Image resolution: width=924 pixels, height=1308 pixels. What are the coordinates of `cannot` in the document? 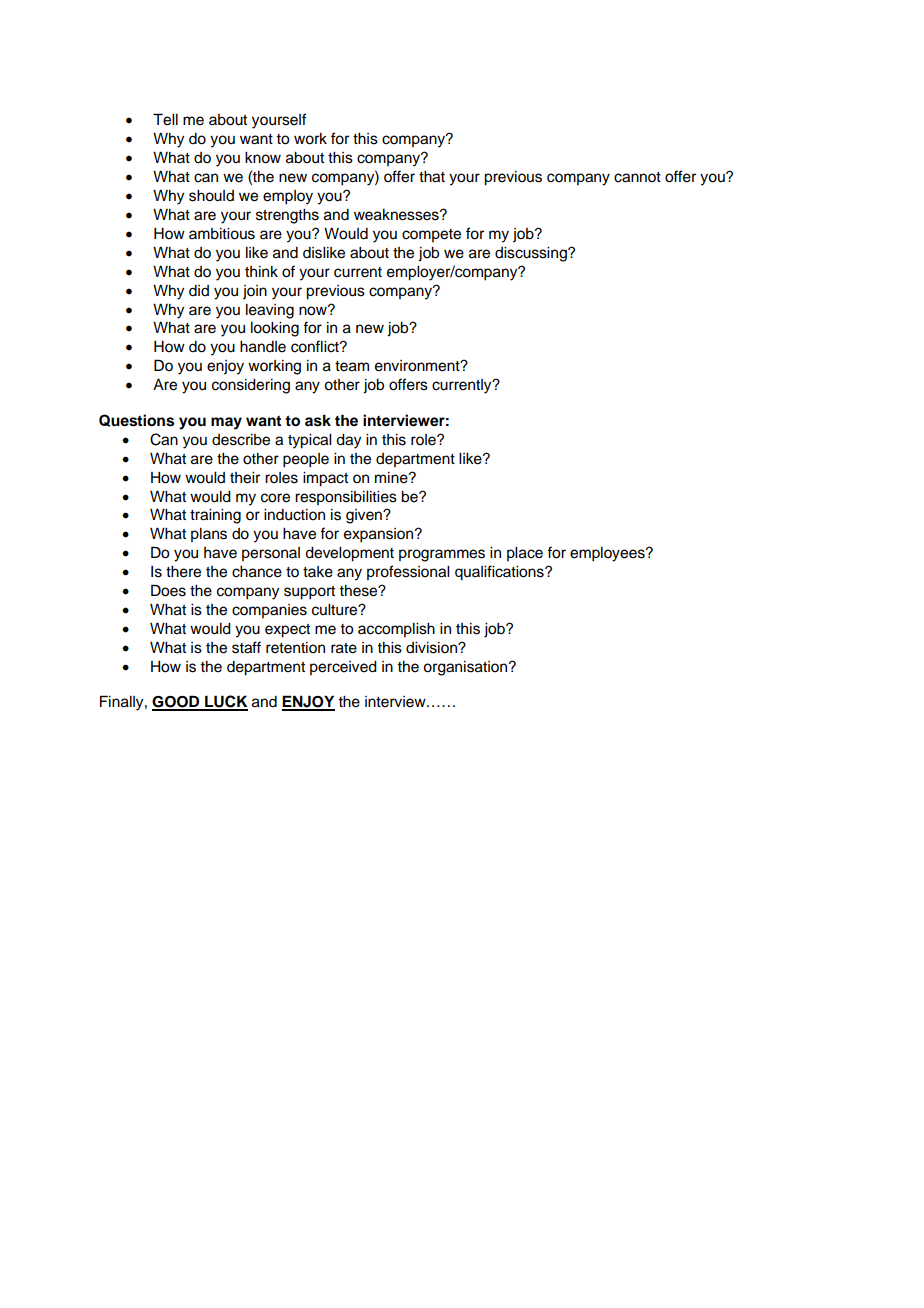 It's located at (637, 177).
